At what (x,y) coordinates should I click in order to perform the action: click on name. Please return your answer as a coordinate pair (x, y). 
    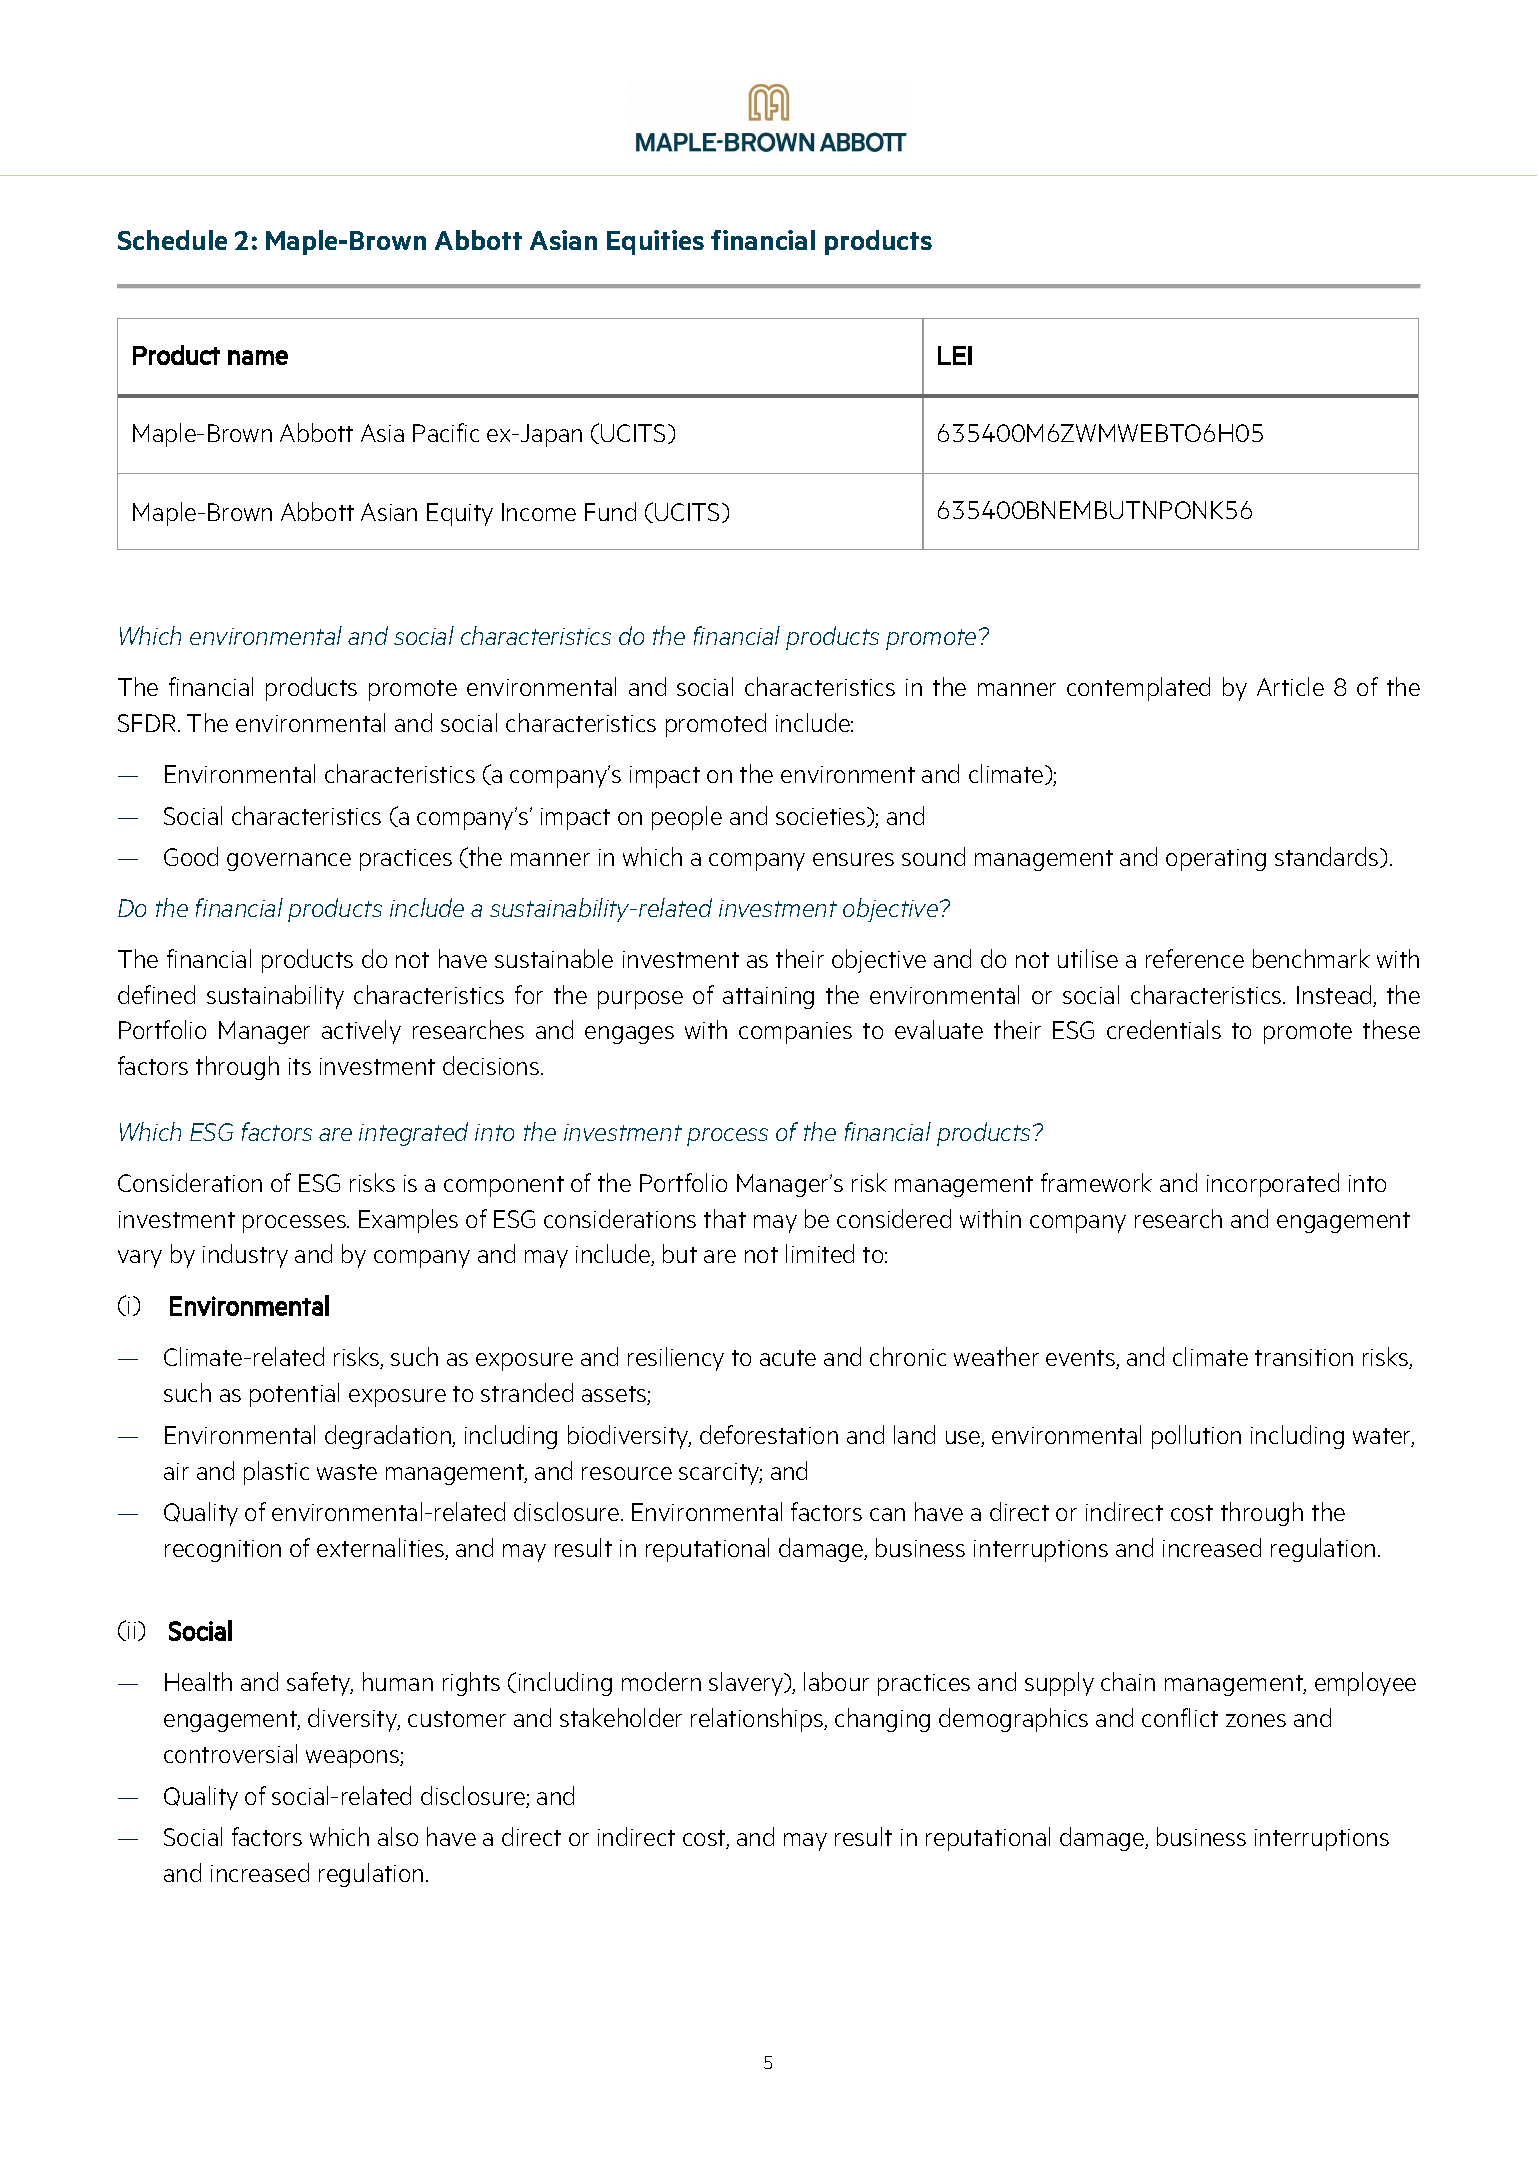
    Looking at the image, I should click on (258, 357).
